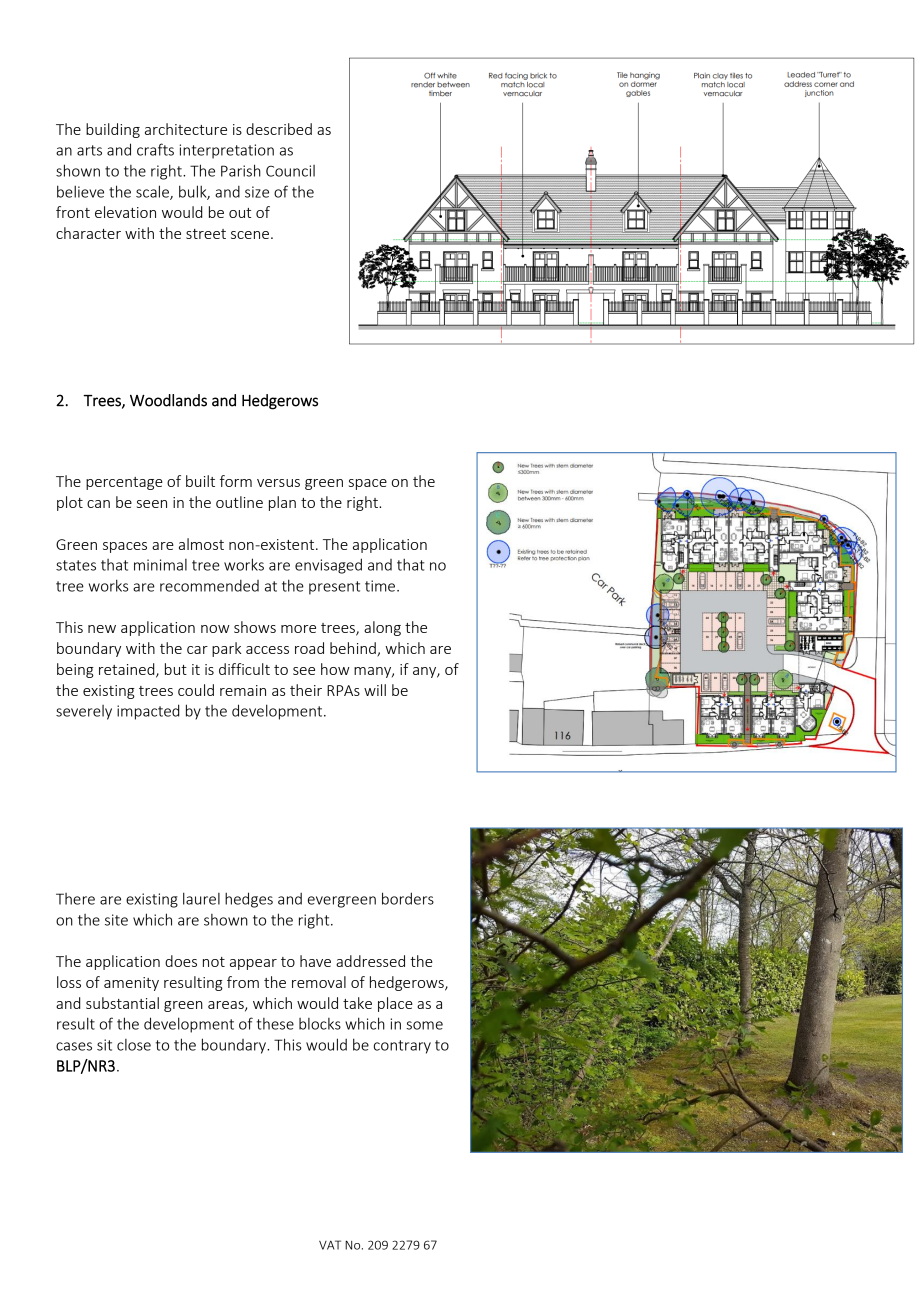  What do you see at coordinates (395, 1004) in the document?
I see `place` at bounding box center [395, 1004].
